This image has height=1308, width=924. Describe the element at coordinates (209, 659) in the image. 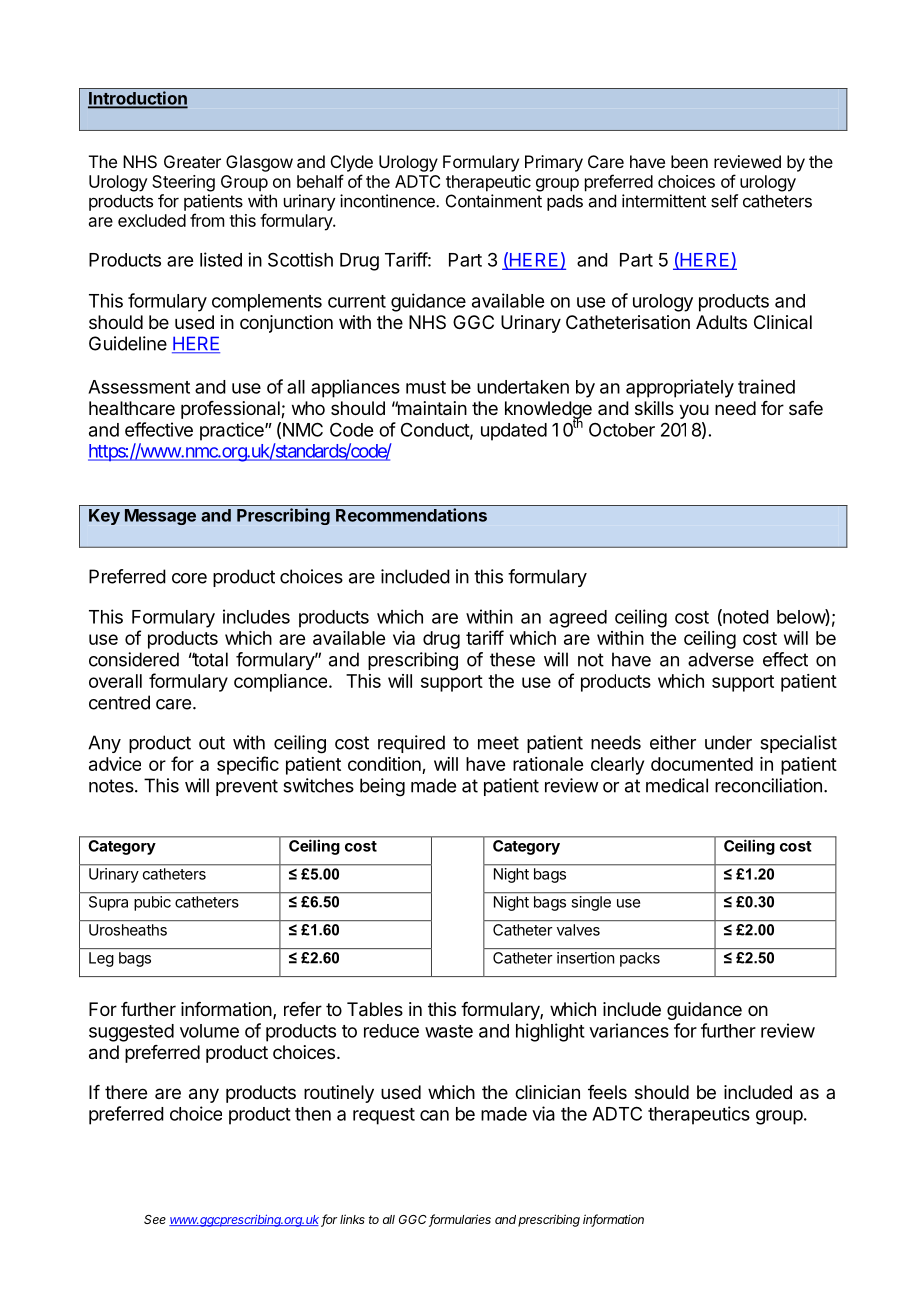

I see `total` at that location.
